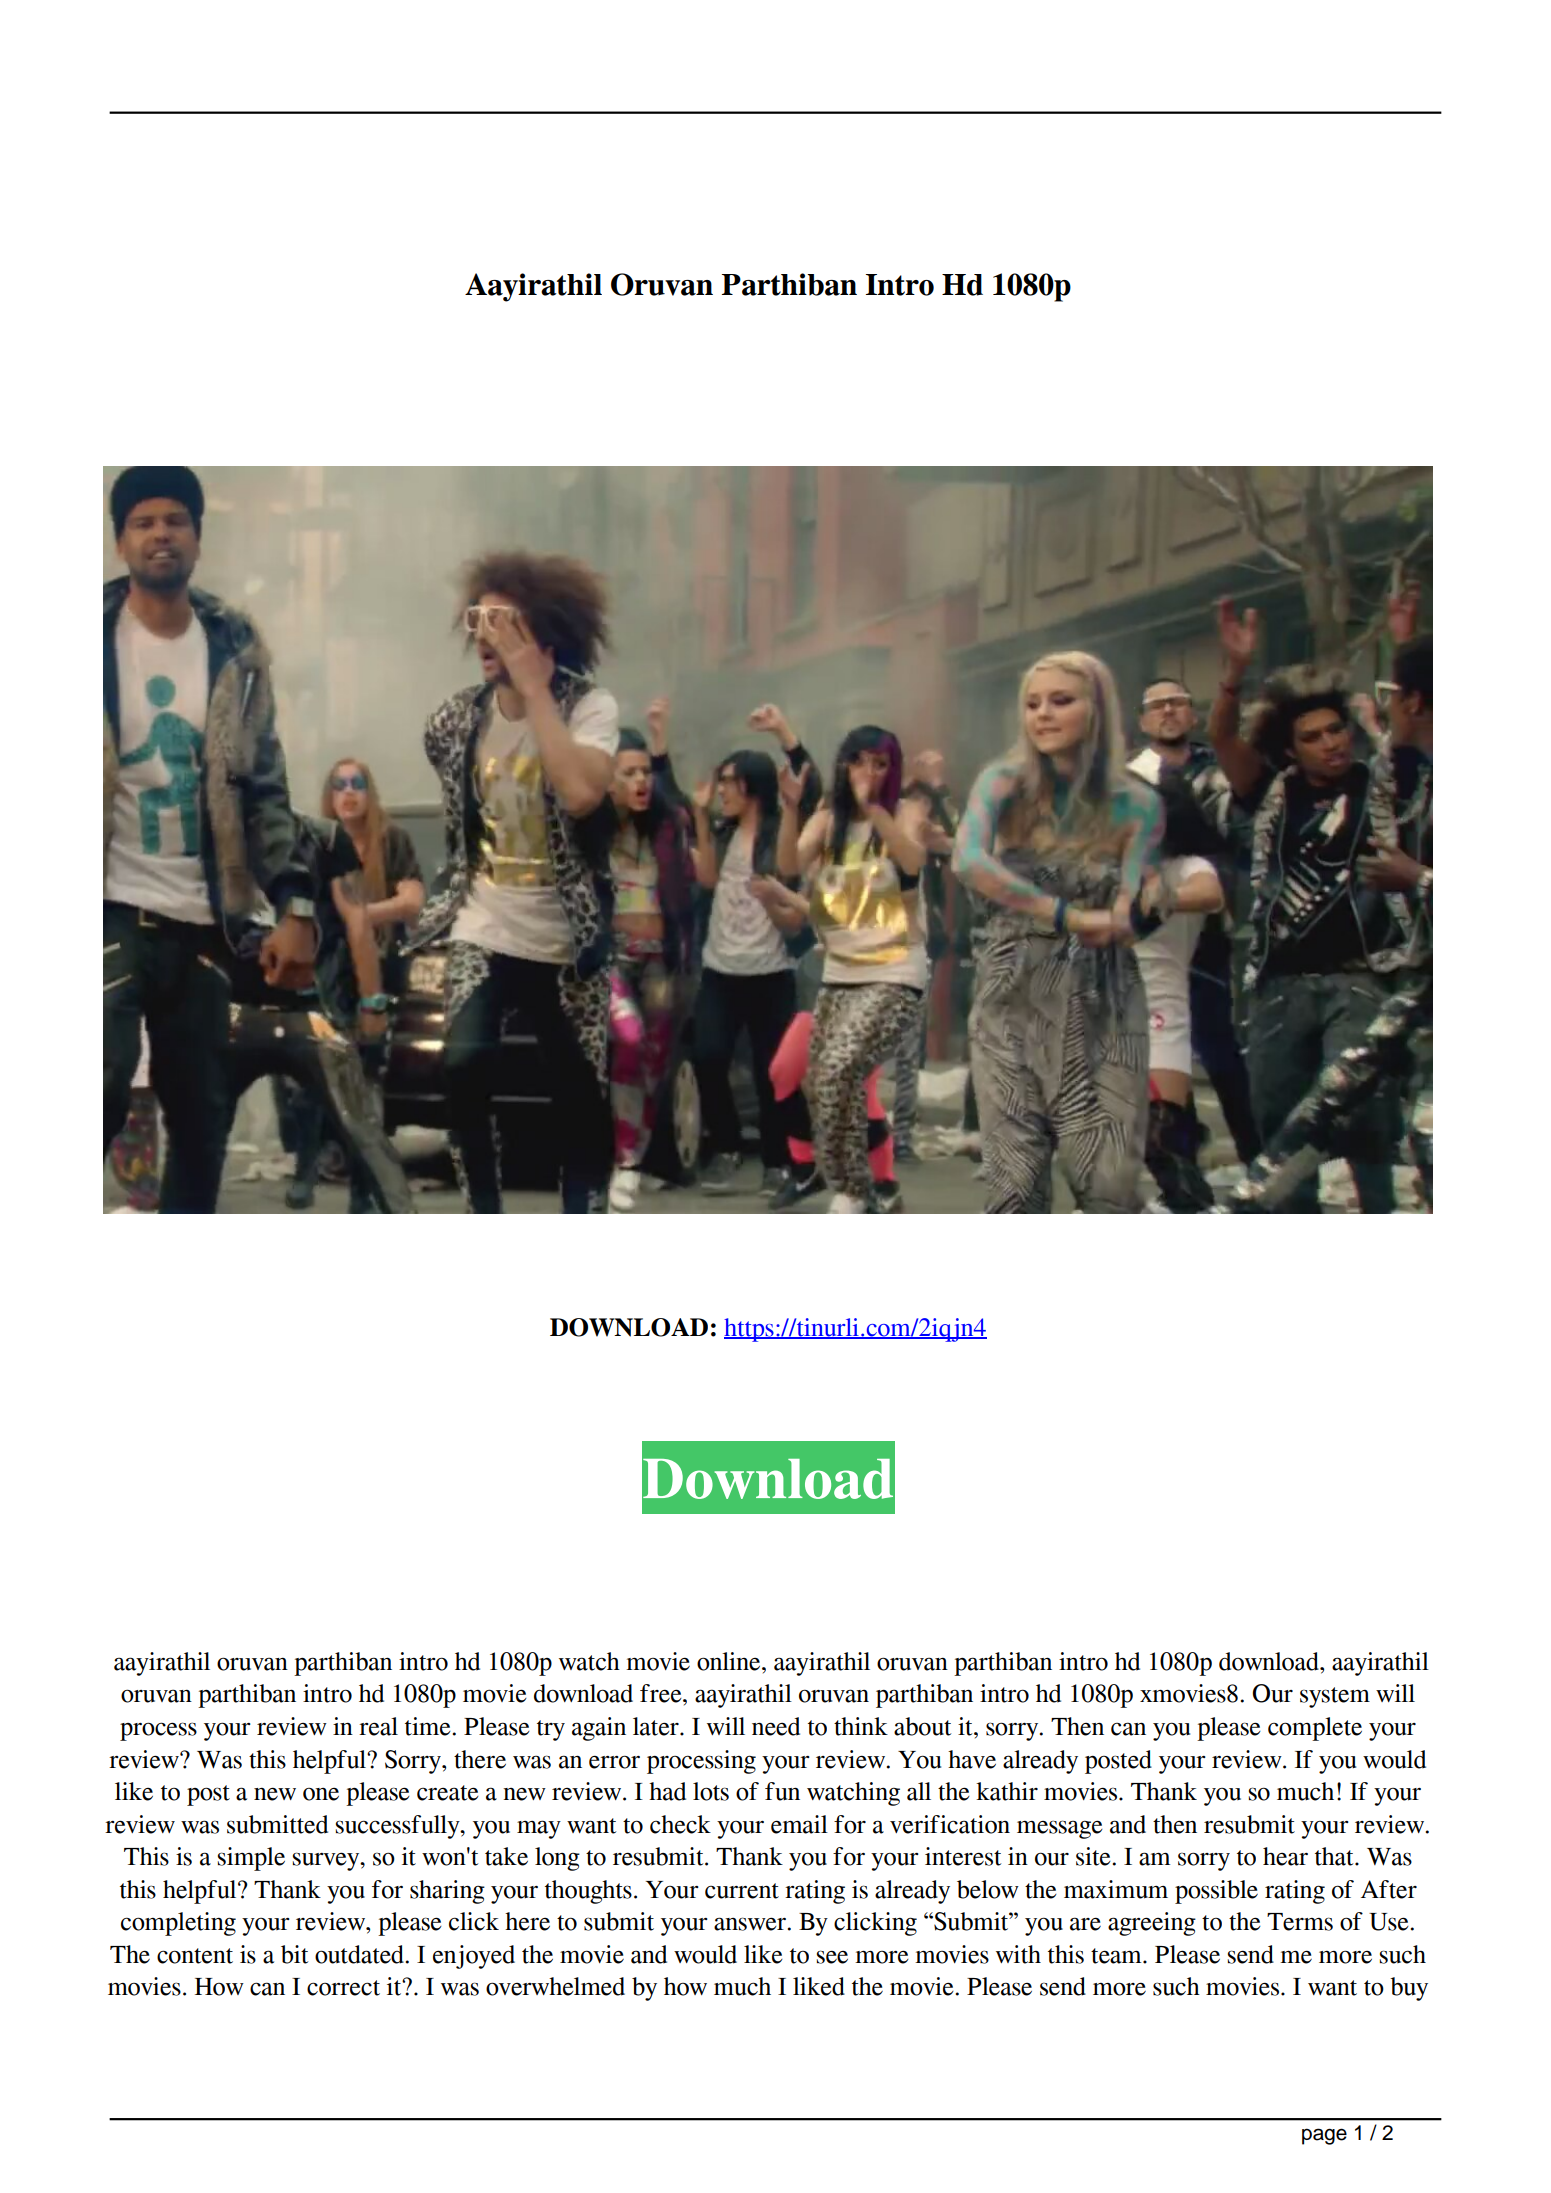  Describe the element at coordinates (343, 1988) in the image. I see `correct` at that location.
